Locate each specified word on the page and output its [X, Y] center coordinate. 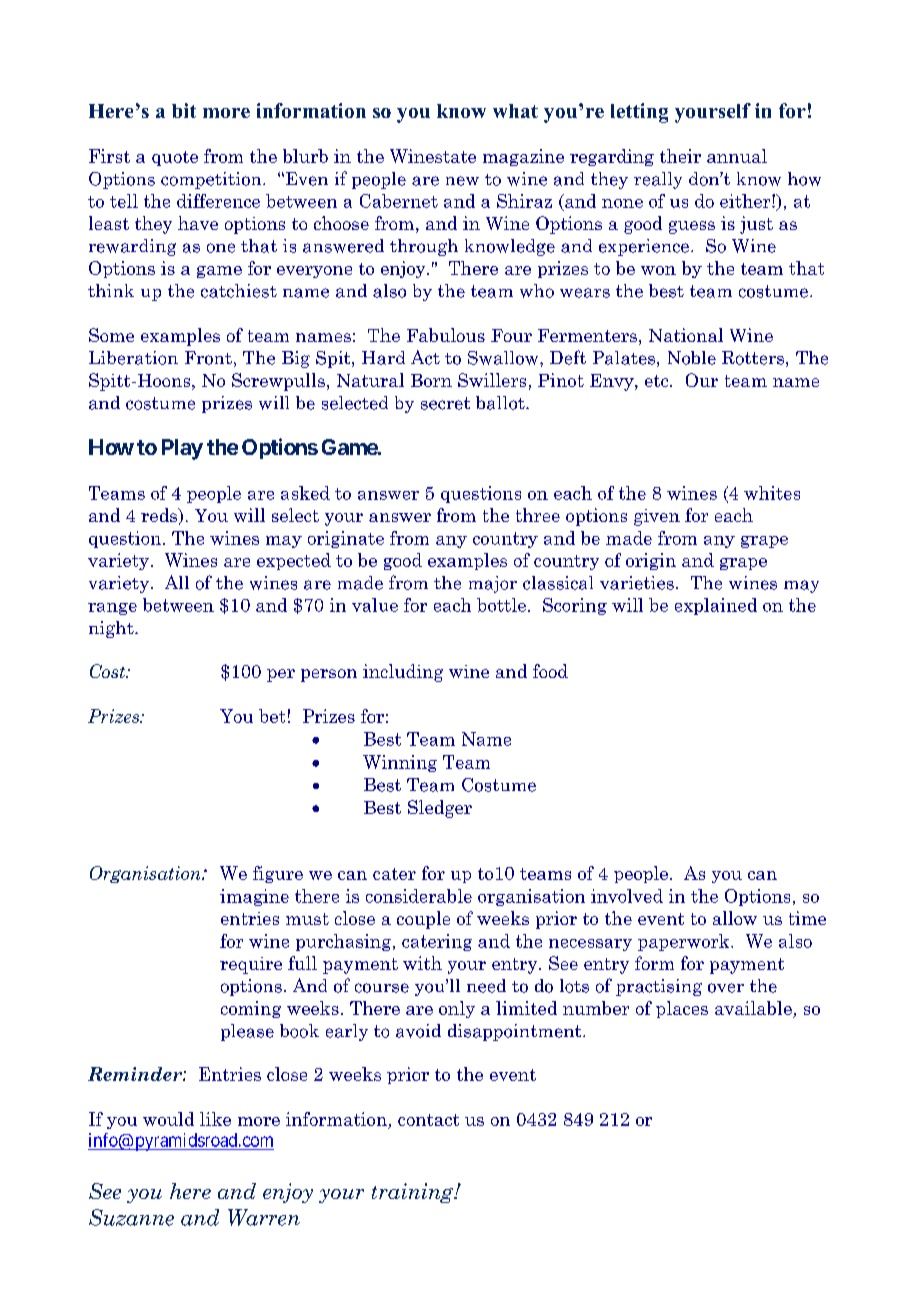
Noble [692, 358]
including [403, 673]
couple [423, 920]
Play [182, 449]
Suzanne [131, 1217]
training [414, 1193]
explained [716, 606]
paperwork [685, 942]
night [112, 629]
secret [445, 403]
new [462, 181]
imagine [254, 897]
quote [175, 158]
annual [737, 156]
